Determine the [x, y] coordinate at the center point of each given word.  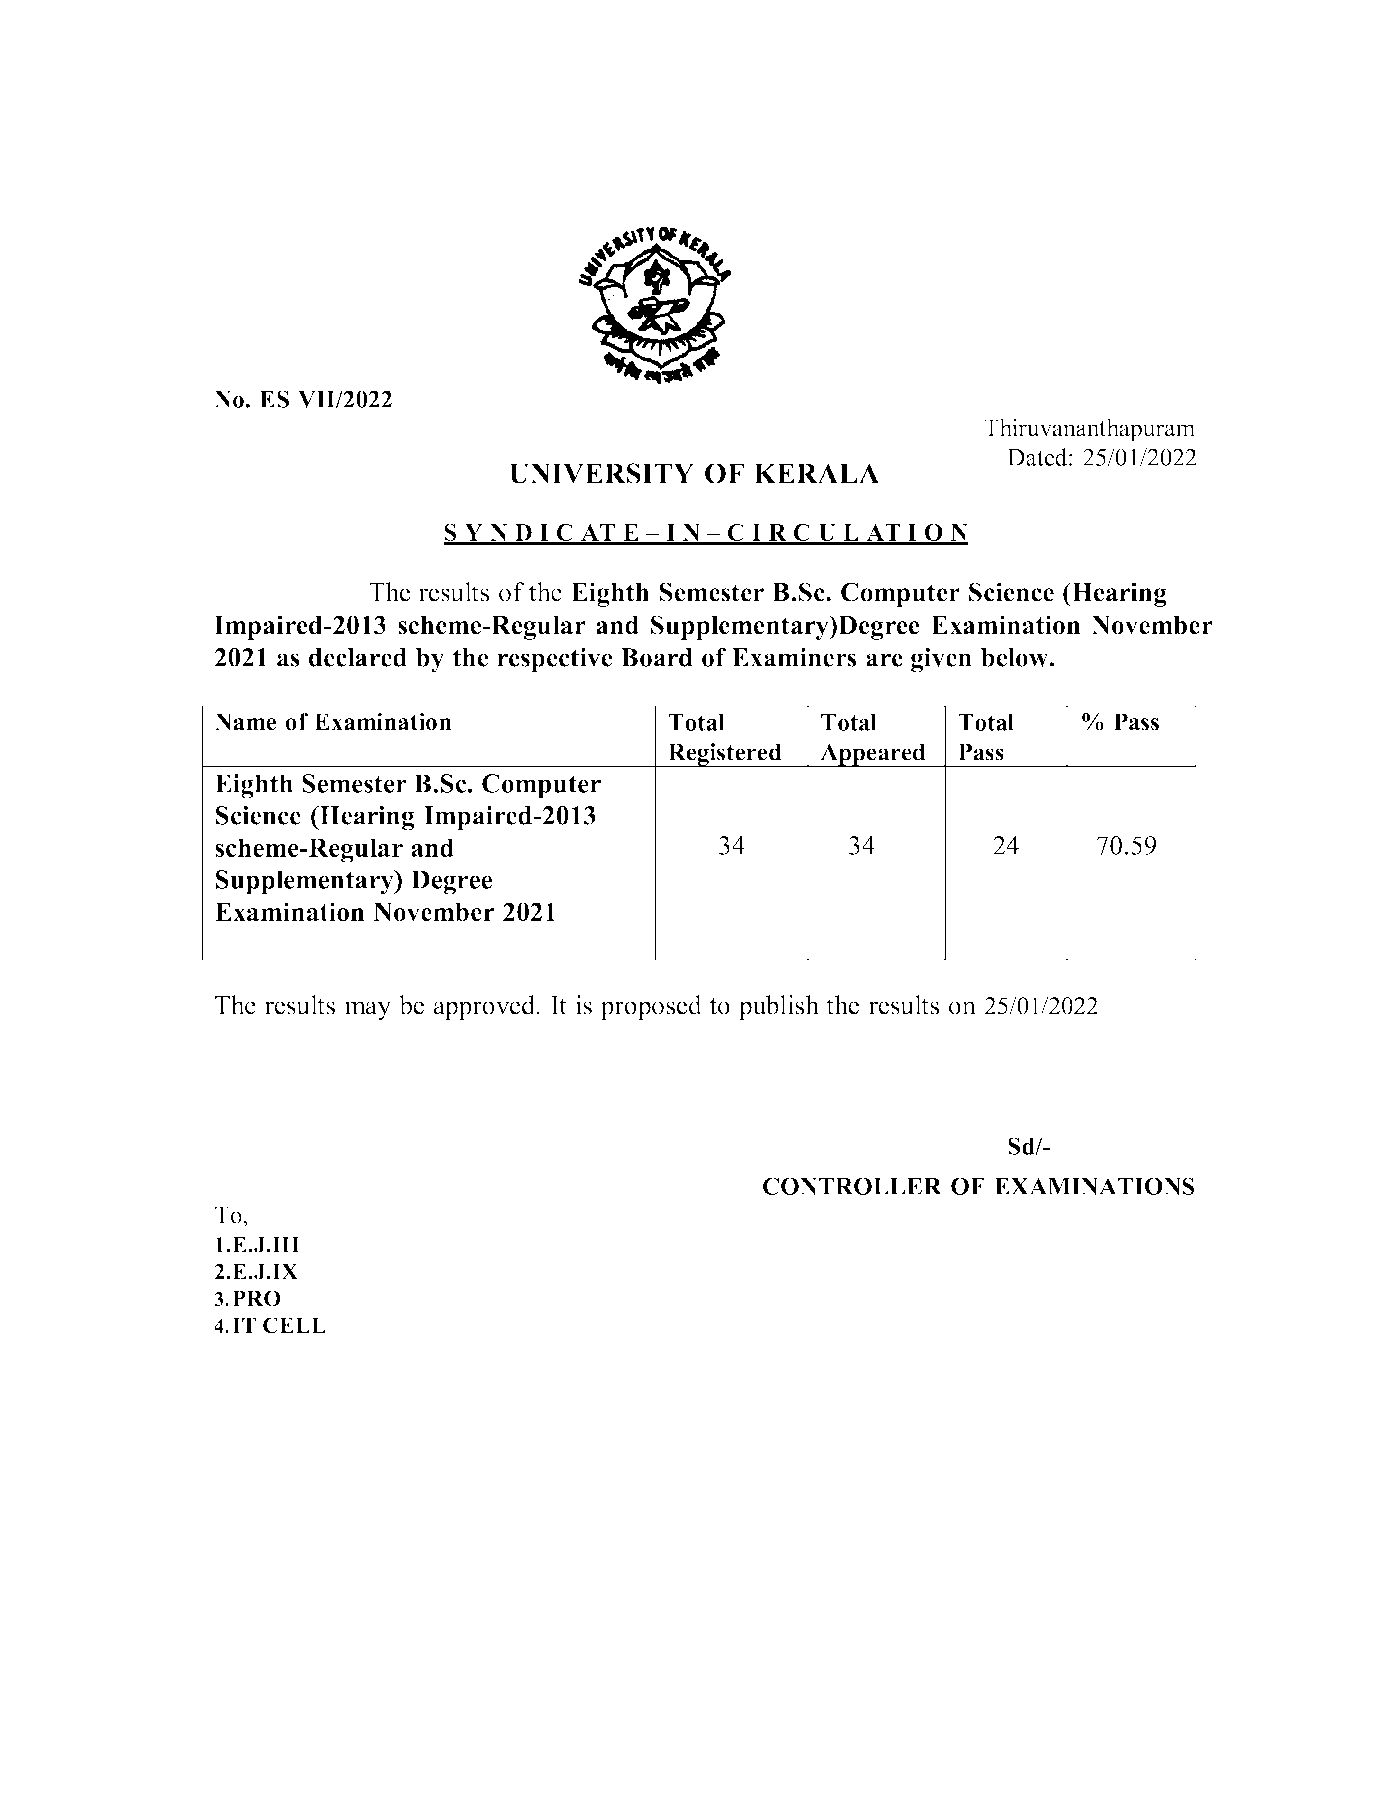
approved [485, 1007]
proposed [651, 1007]
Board [657, 657]
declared [358, 657]
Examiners [794, 657]
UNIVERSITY [601, 473]
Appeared [873, 755]
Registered [725, 755]
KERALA [817, 473]
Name [245, 722]
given [941, 660]
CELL [294, 1325]
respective [554, 660]
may [368, 1010]
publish [779, 1007]
